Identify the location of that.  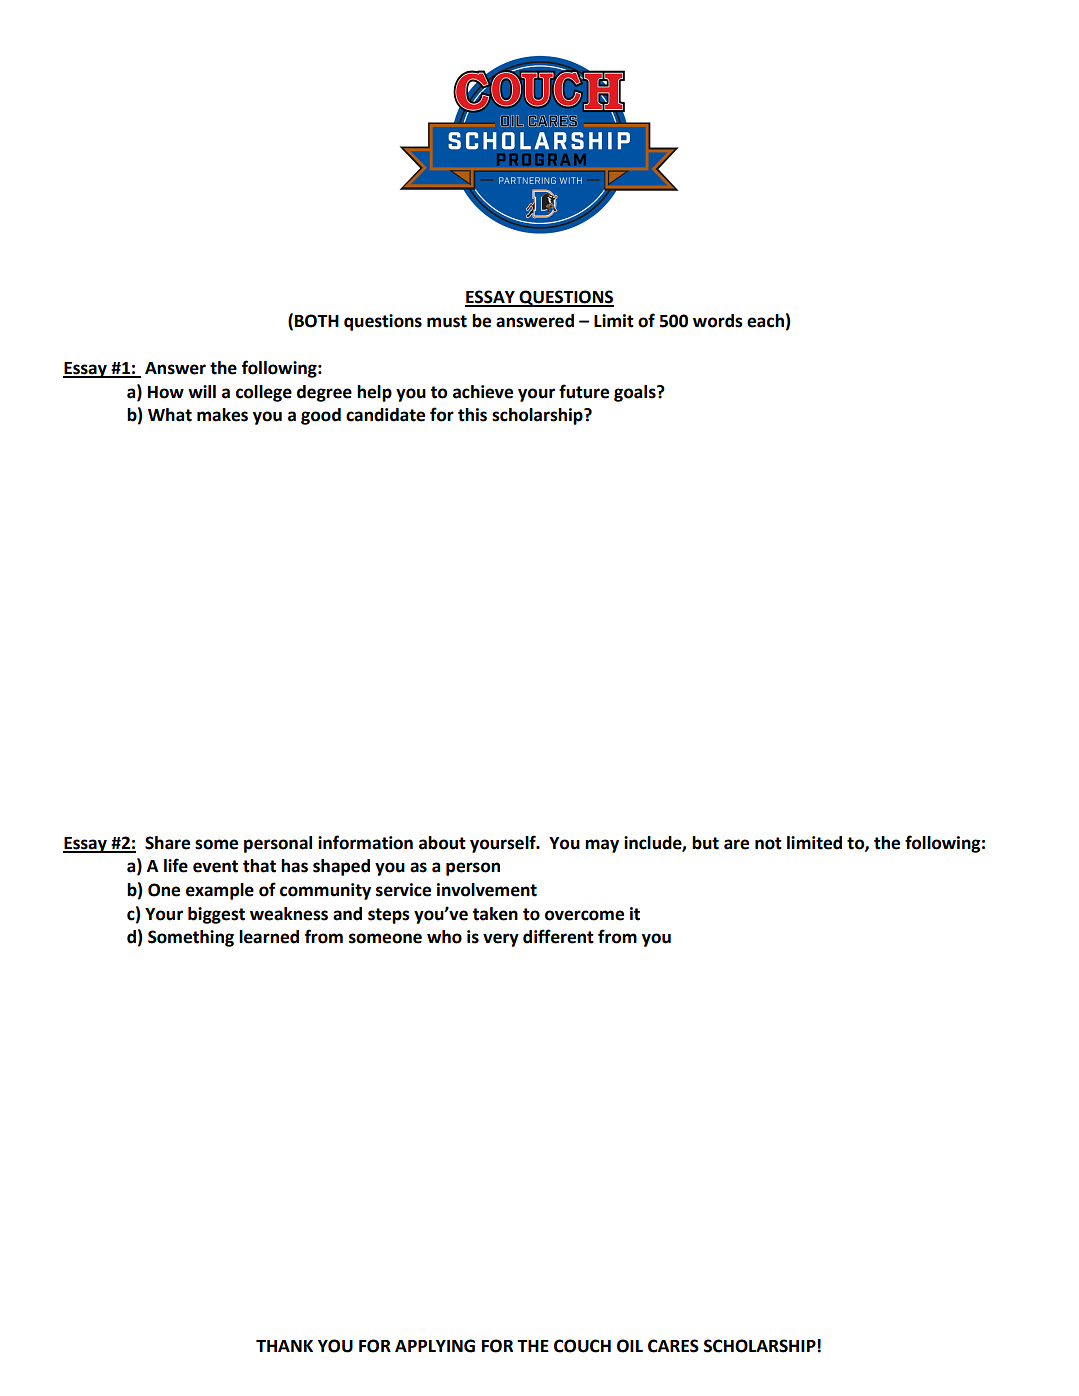
(259, 866).
